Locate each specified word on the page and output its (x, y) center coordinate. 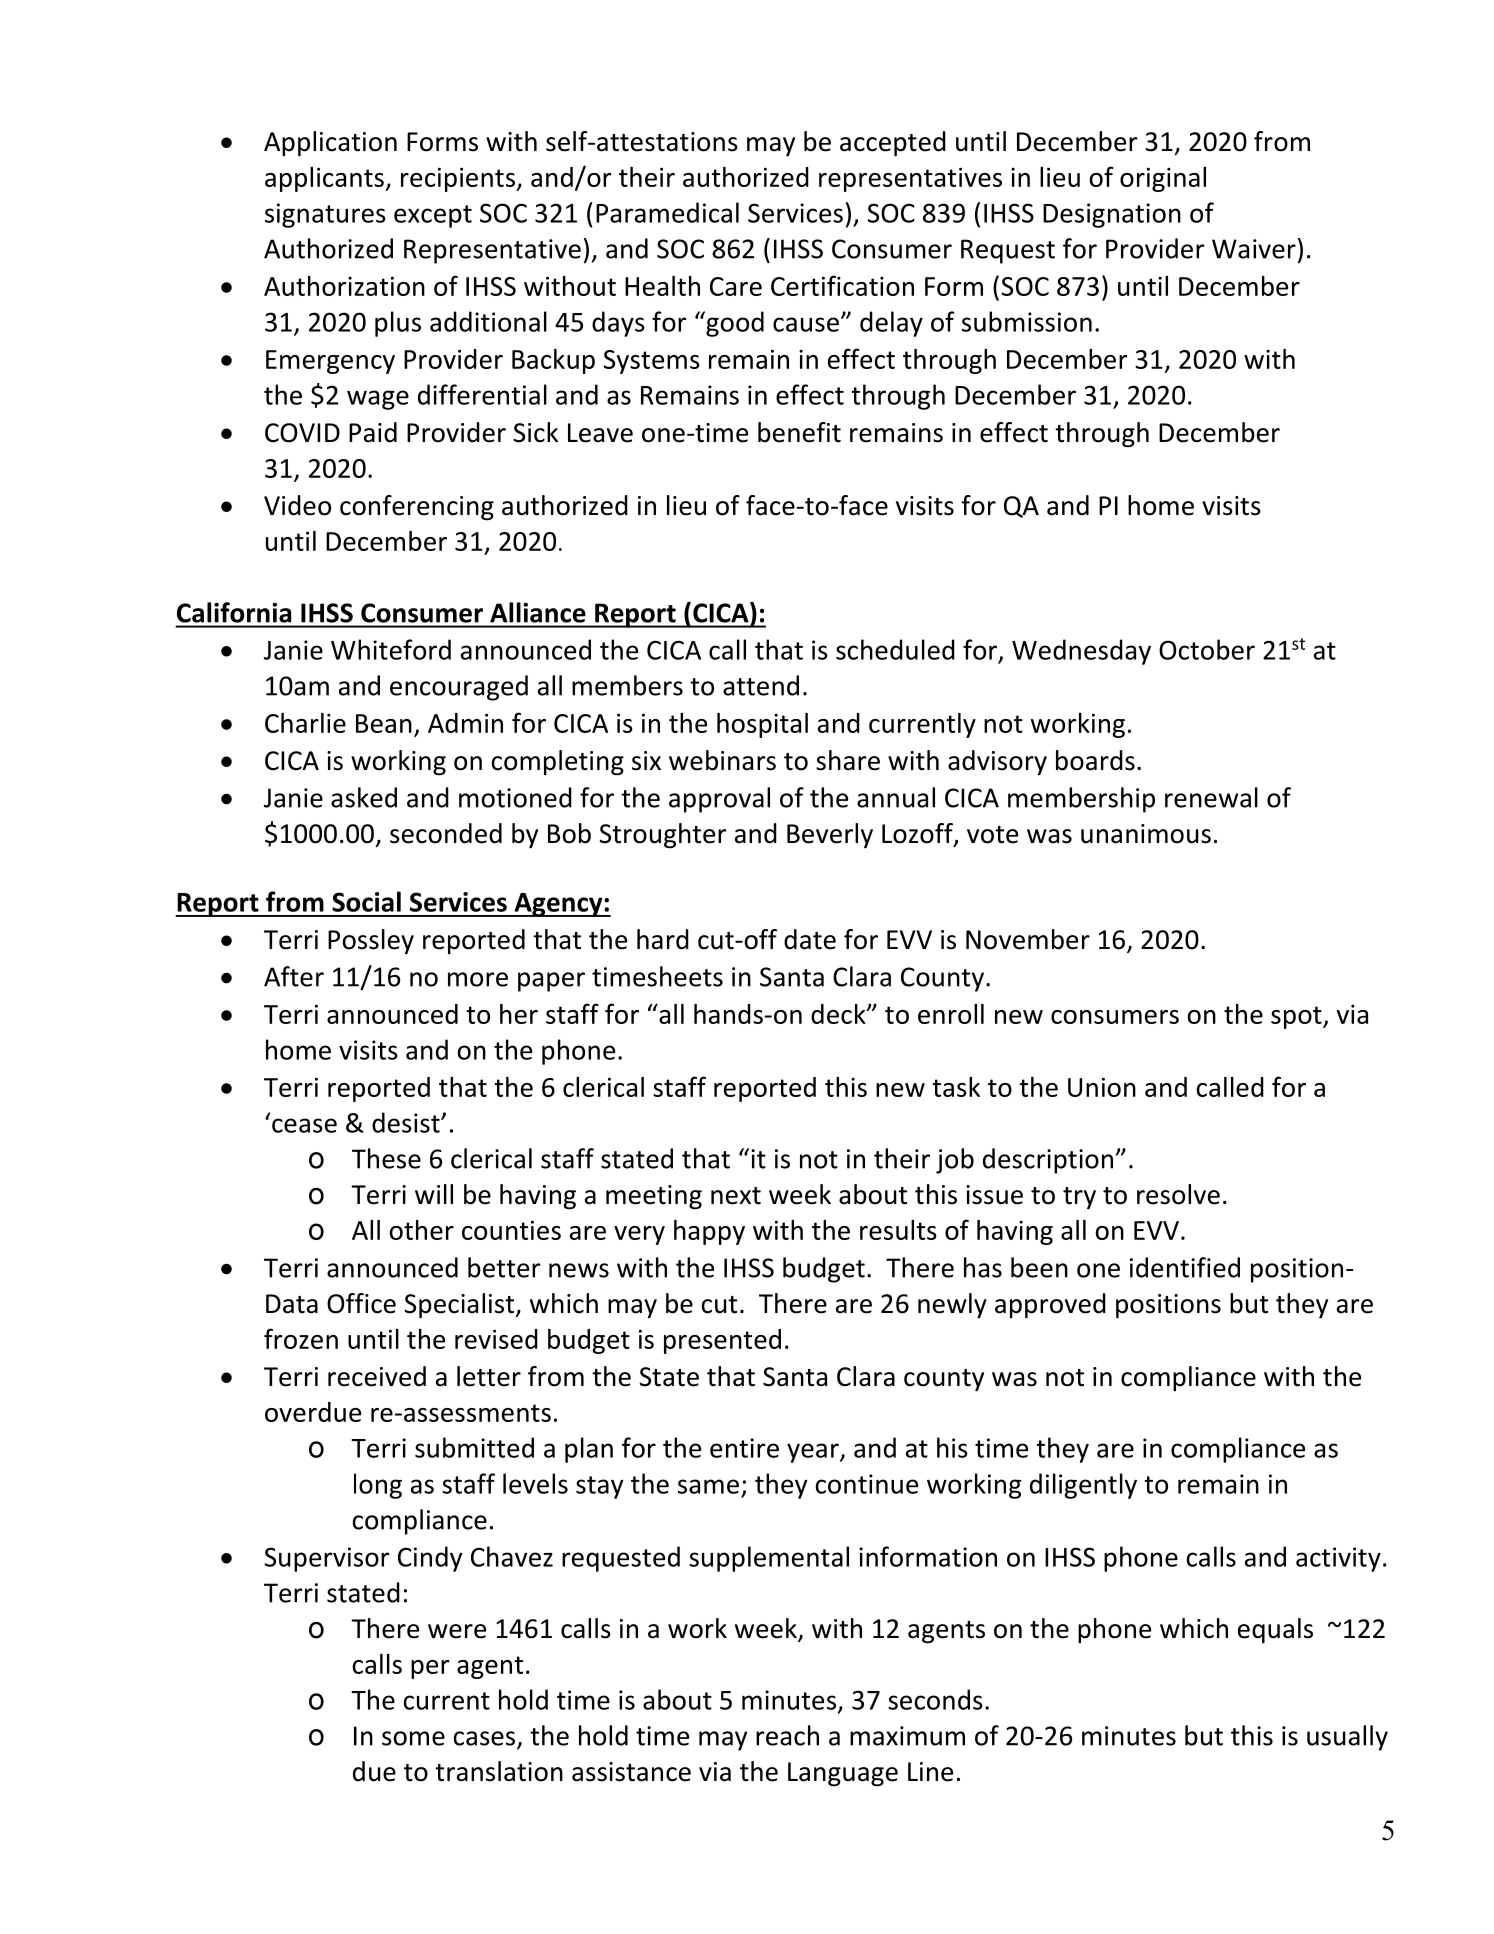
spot (1297, 1017)
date (810, 939)
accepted (893, 144)
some (413, 1738)
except (433, 216)
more (478, 979)
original (1163, 179)
